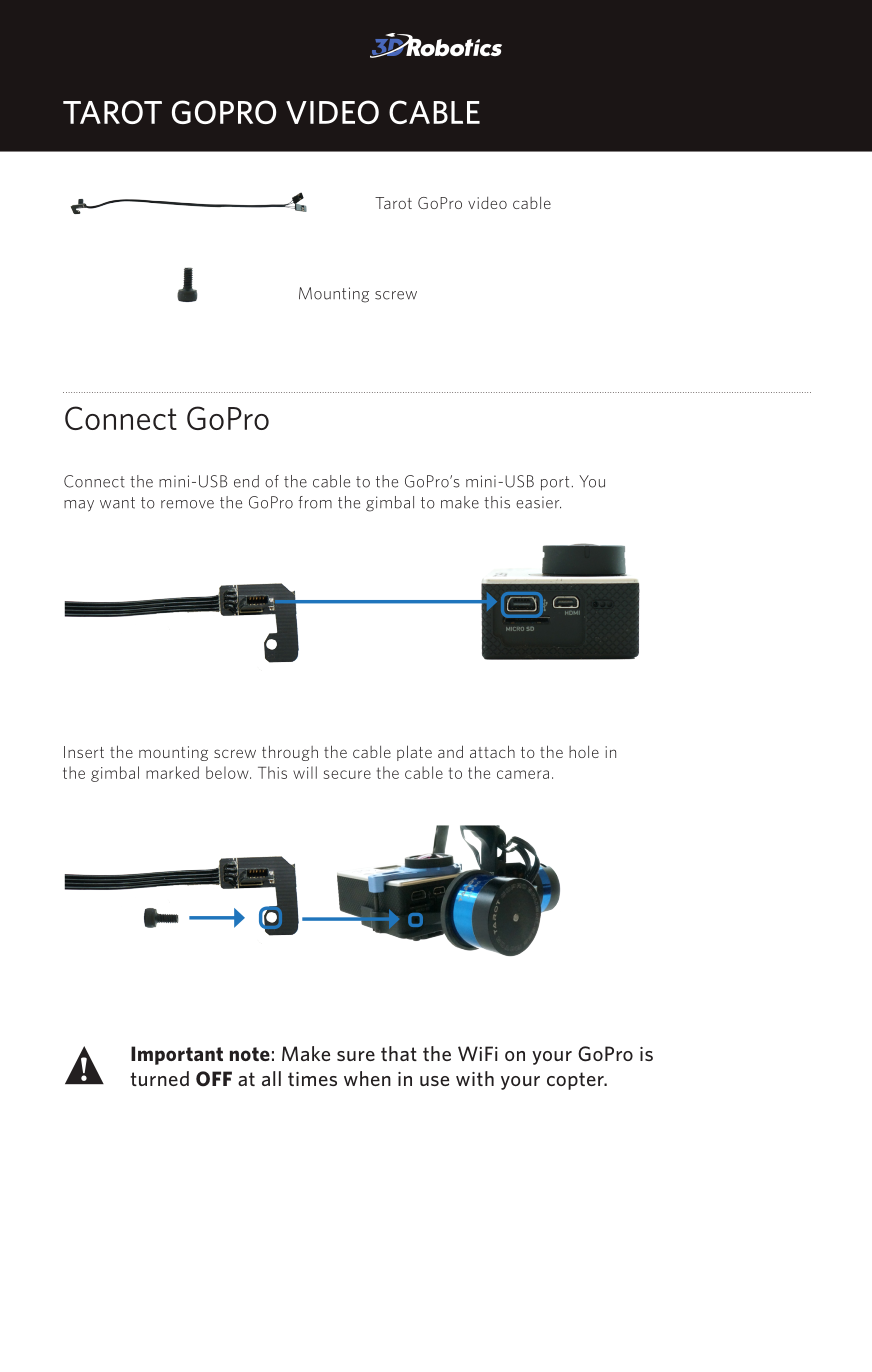  I want to click on secure, so click(347, 774).
